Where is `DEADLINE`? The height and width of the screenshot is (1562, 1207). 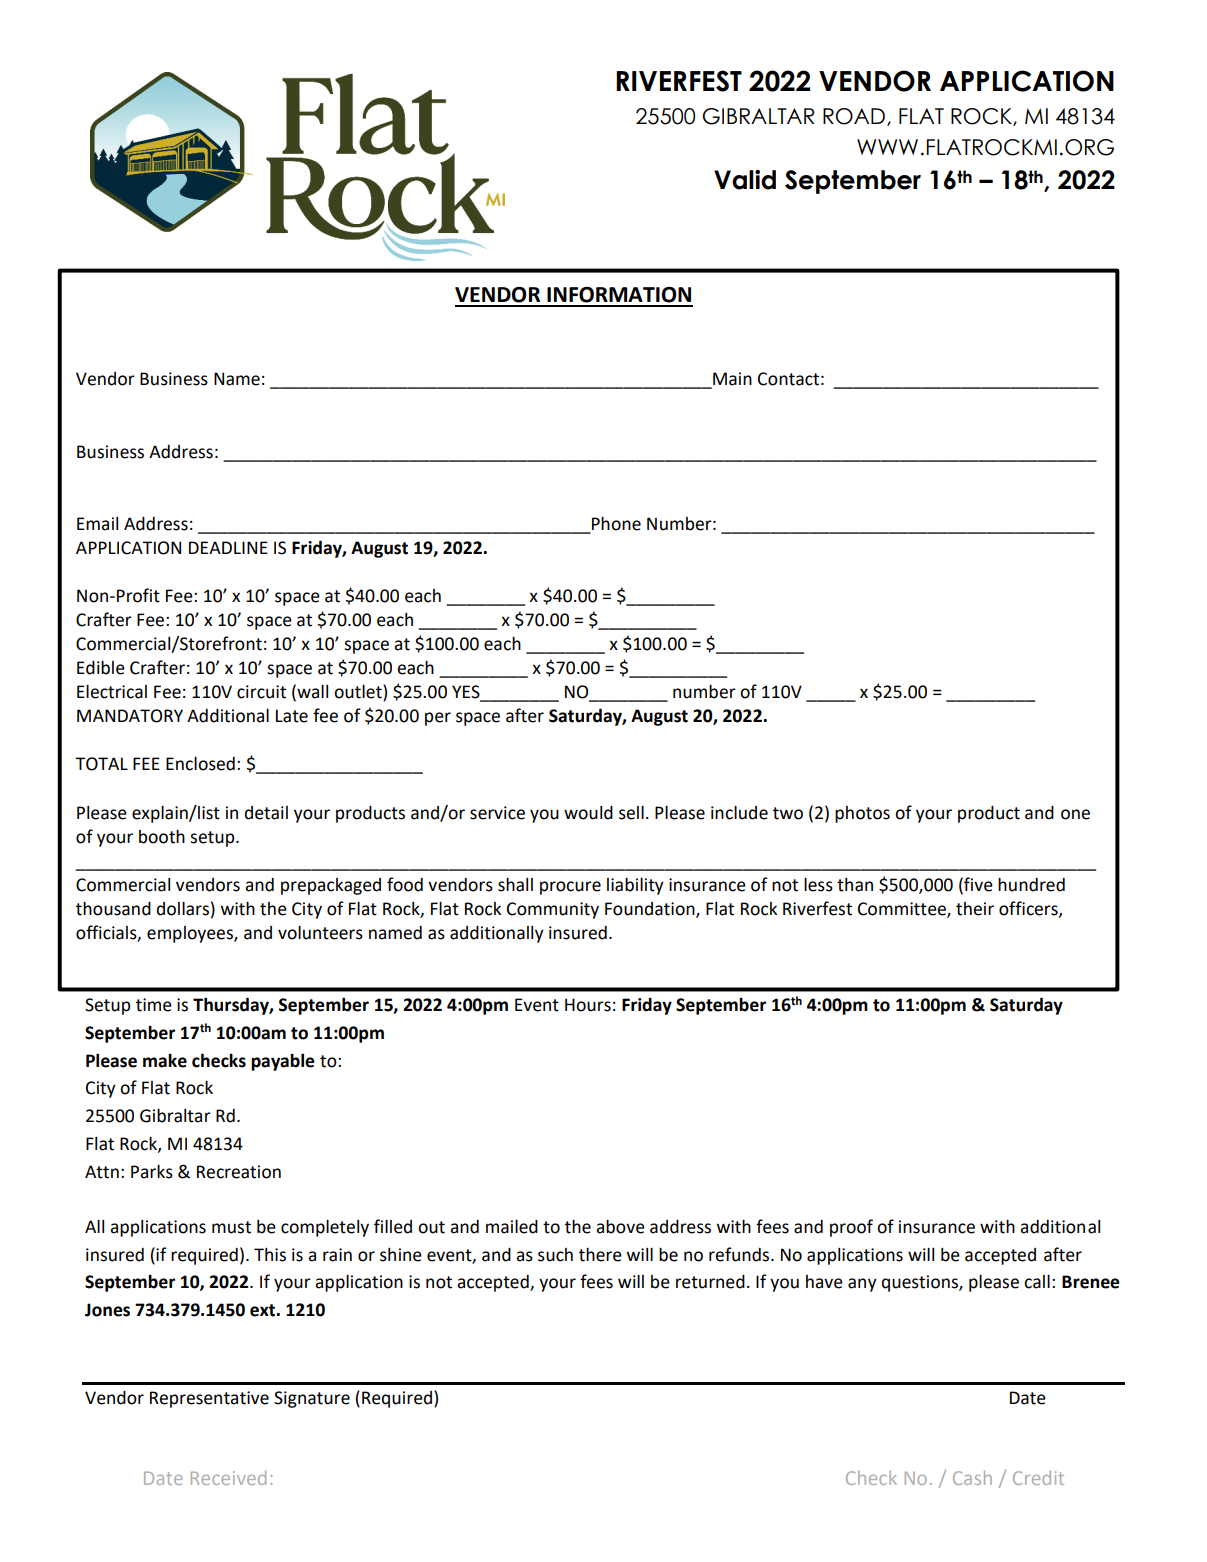
DEADLINE is located at coordinates (228, 547).
